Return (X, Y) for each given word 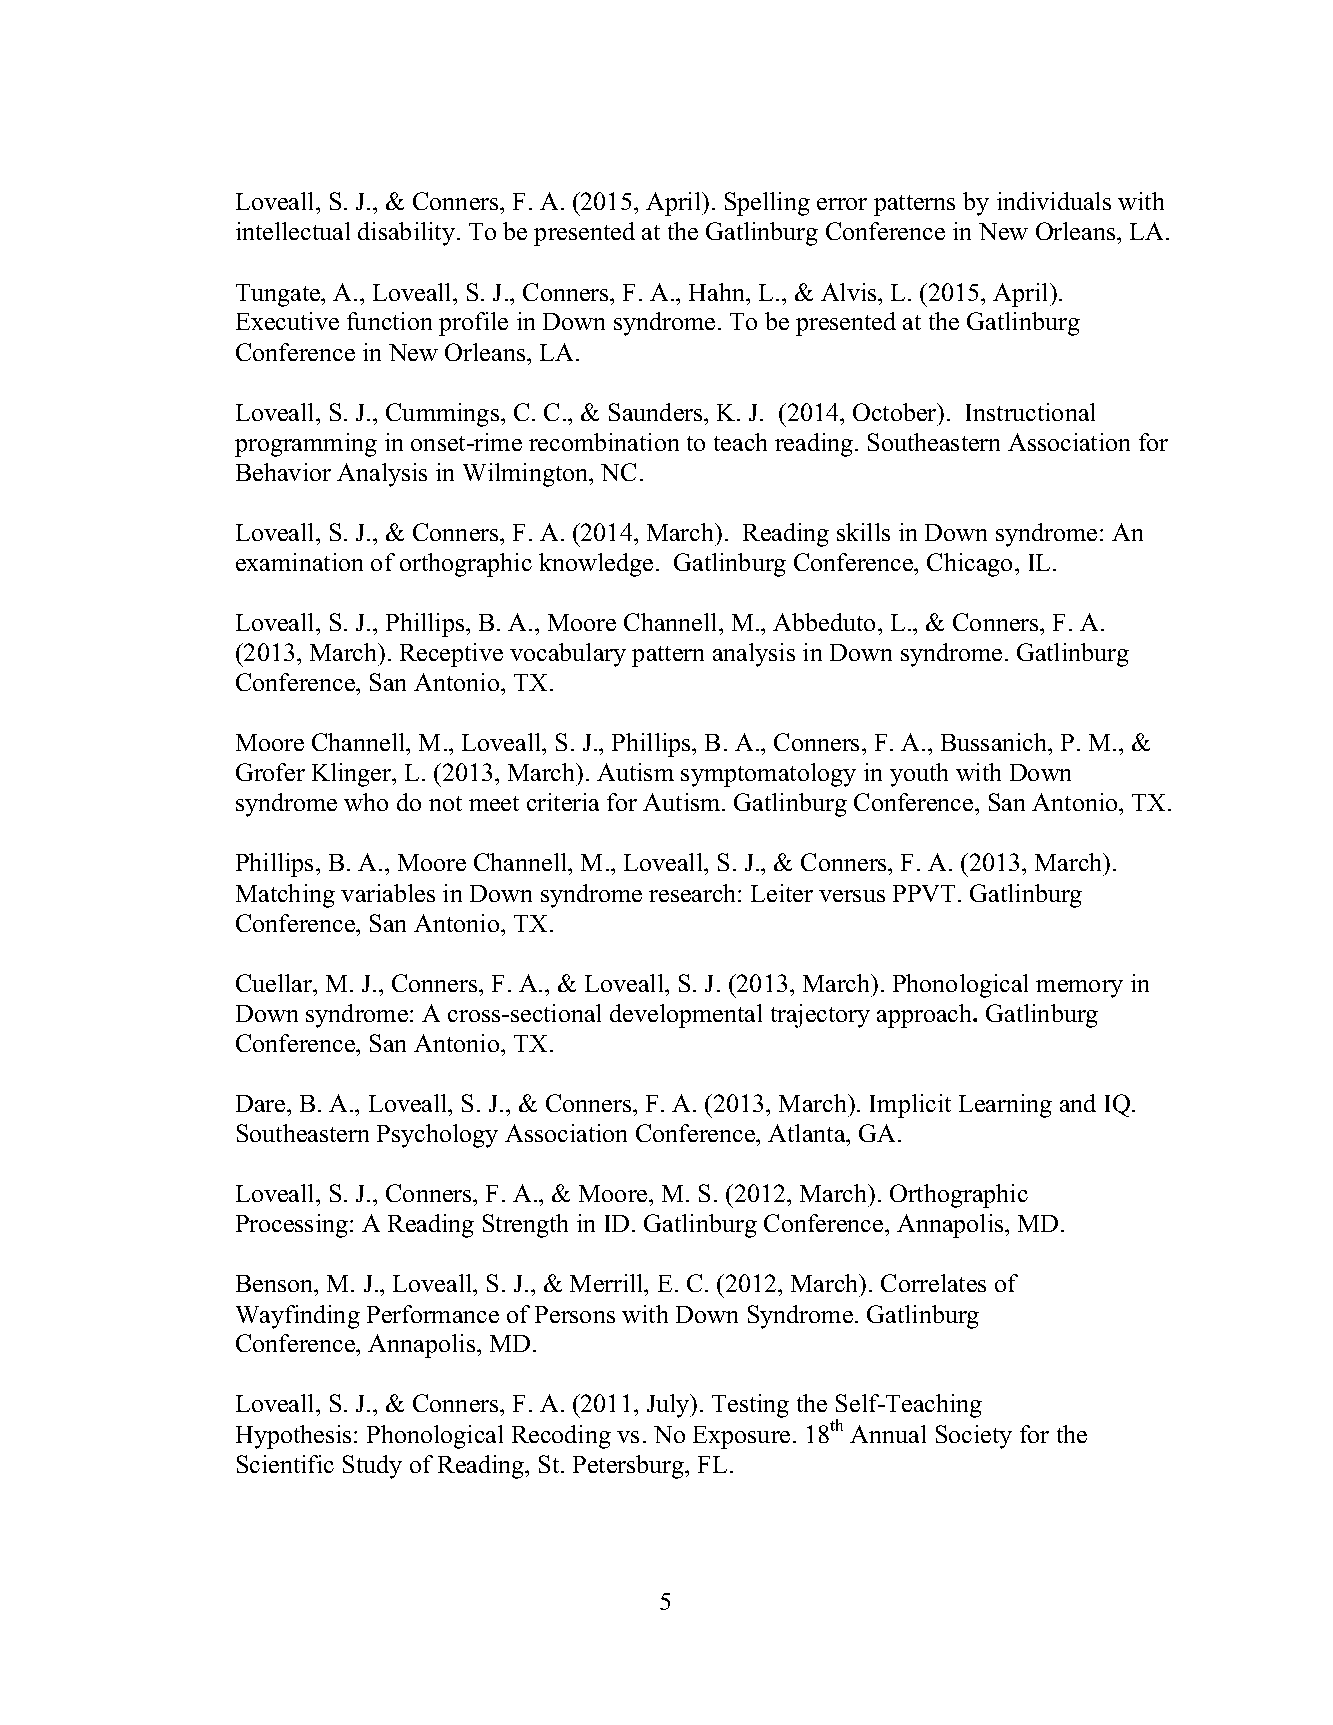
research (694, 893)
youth (919, 775)
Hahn (718, 292)
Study (372, 1467)
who (366, 802)
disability (406, 234)
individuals (1054, 201)
